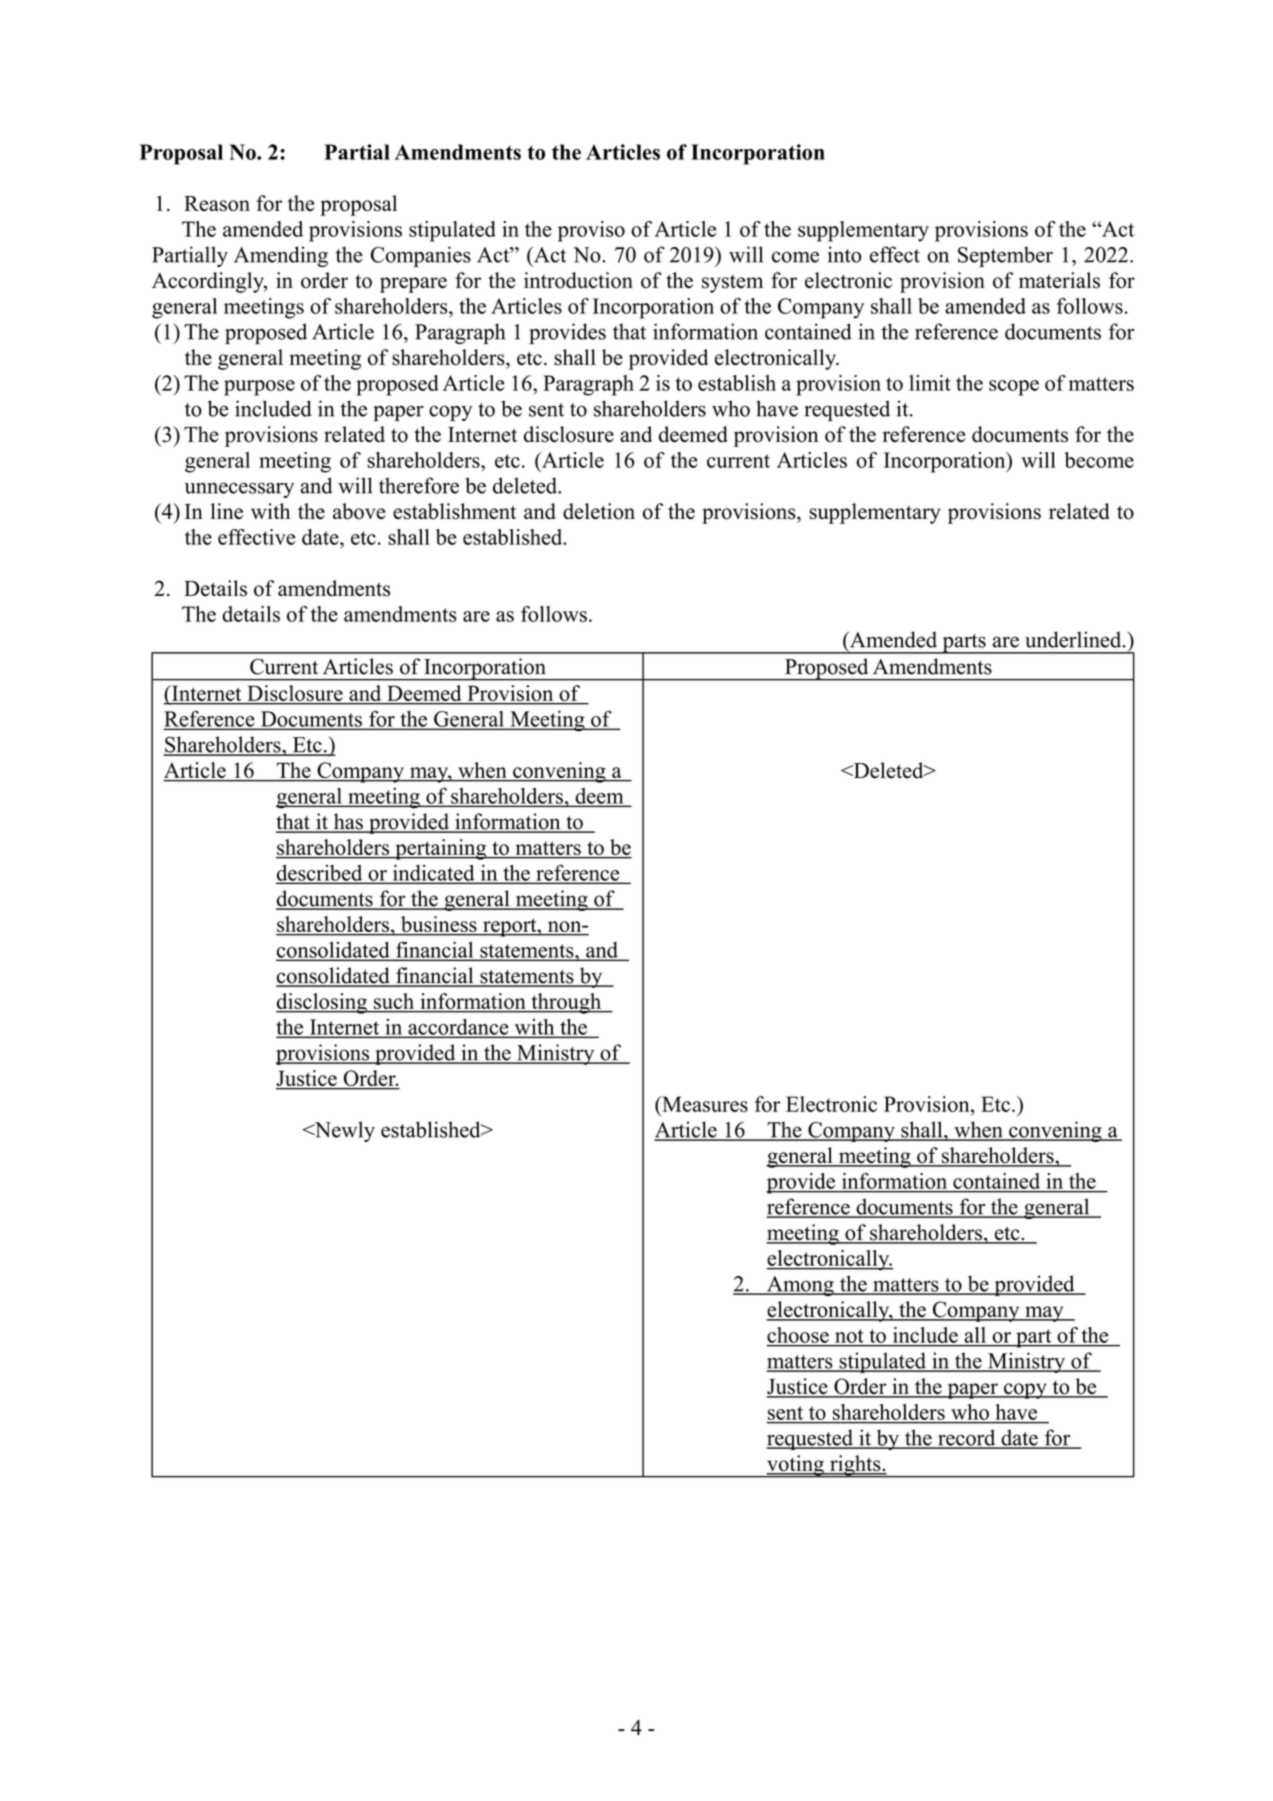 The height and width of the screenshot is (1801, 1273). Describe the element at coordinates (1005, 256) in the screenshot. I see `September` at that location.
